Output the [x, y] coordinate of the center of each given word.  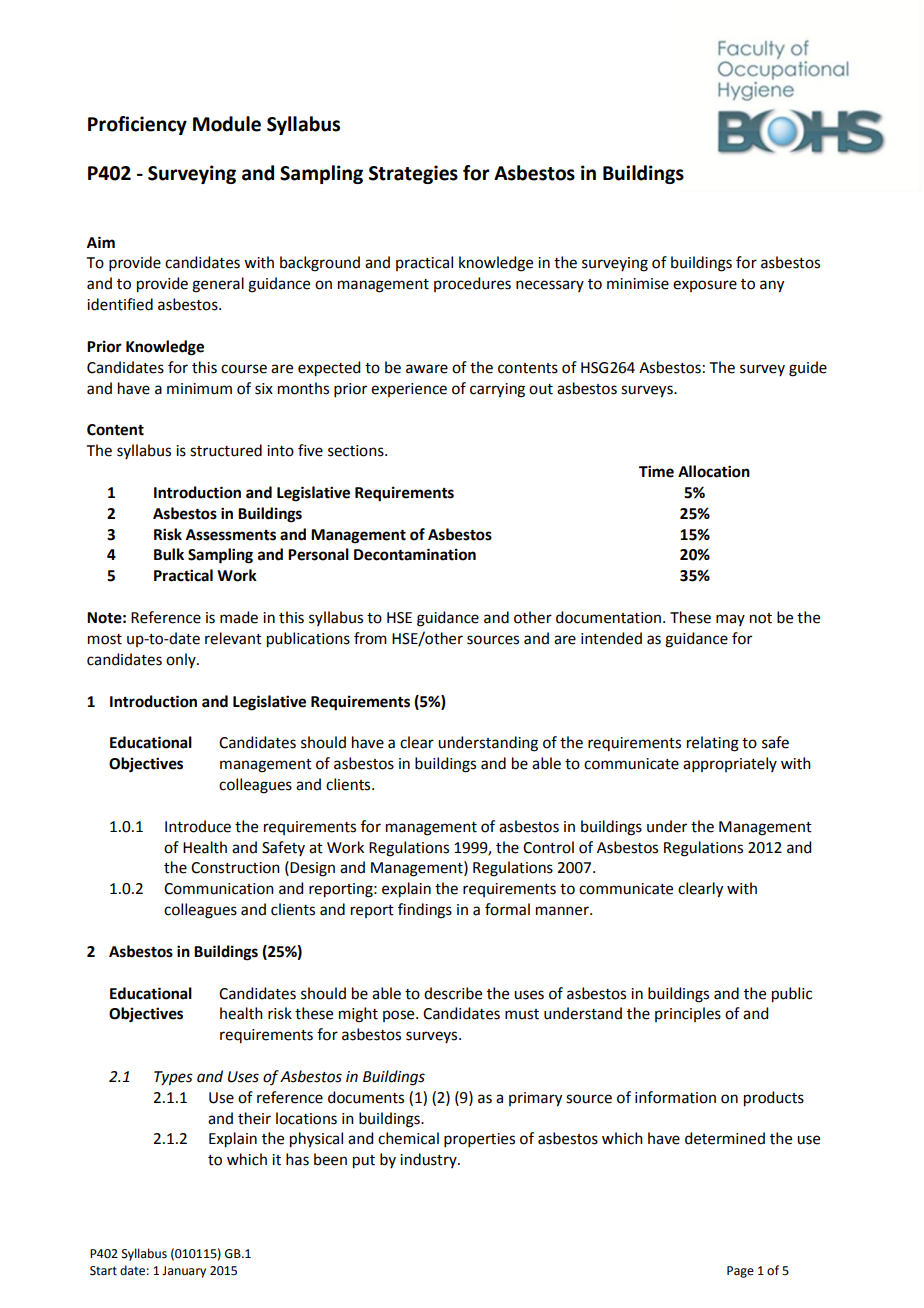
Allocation [714, 471]
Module [227, 124]
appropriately [730, 764]
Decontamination [415, 554]
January [184, 1272]
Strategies [413, 174]
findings [425, 911]
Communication [219, 889]
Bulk [169, 554]
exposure [705, 286]
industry [429, 1160]
